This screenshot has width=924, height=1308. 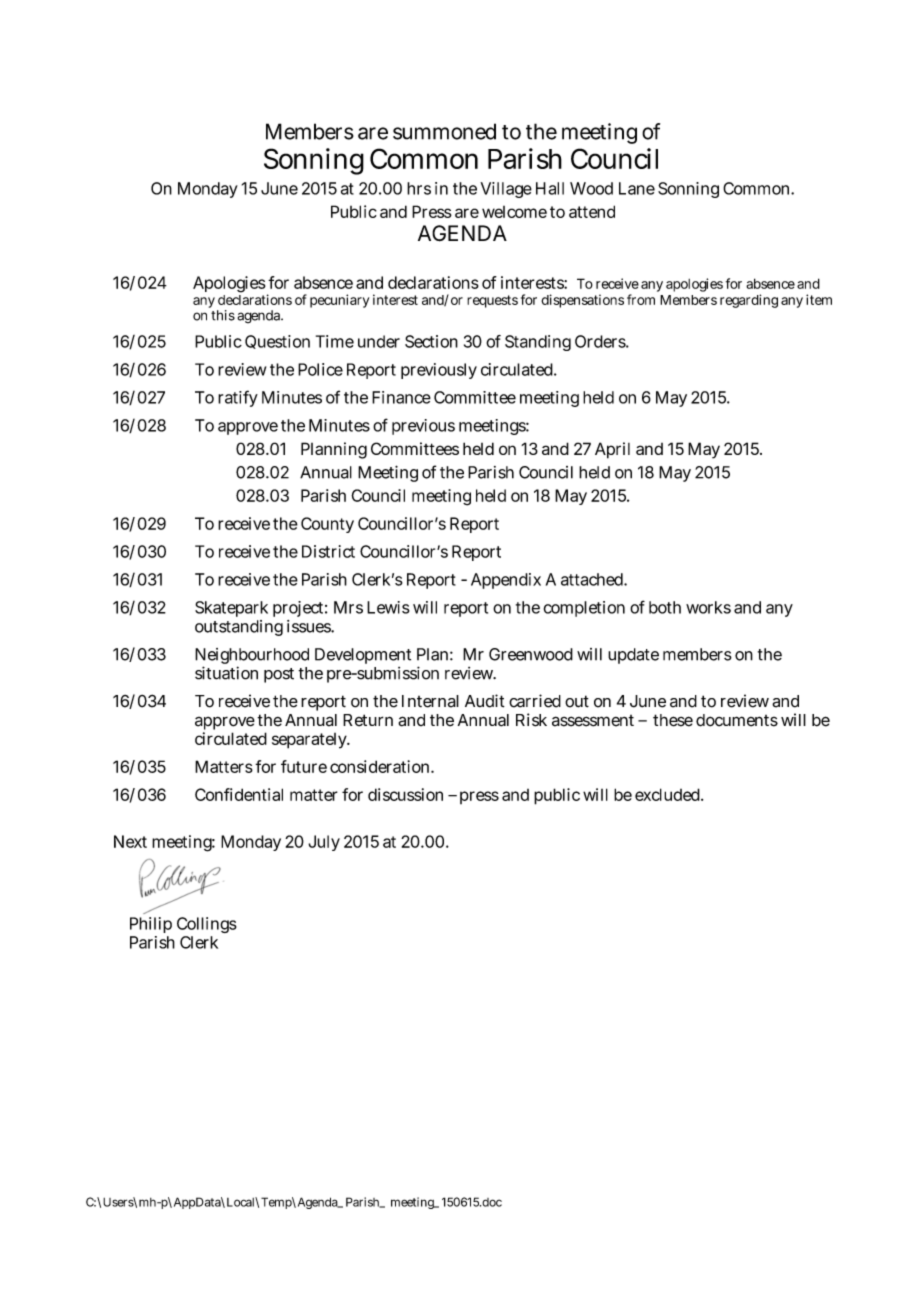 I want to click on summoned, so click(x=444, y=131).
